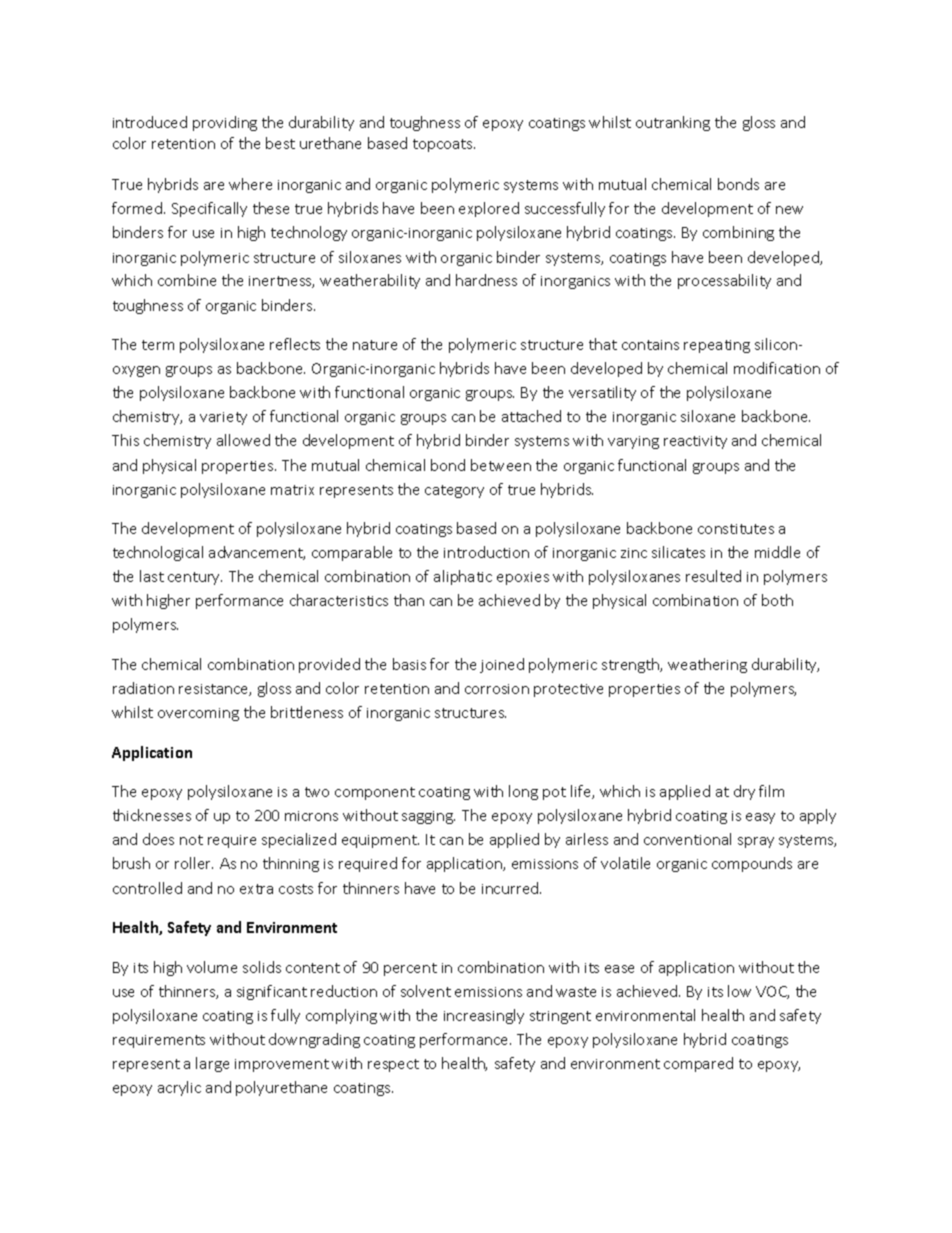 The width and height of the screenshot is (952, 1233). What do you see at coordinates (463, 577) in the screenshot?
I see `aliphatic` at bounding box center [463, 577].
